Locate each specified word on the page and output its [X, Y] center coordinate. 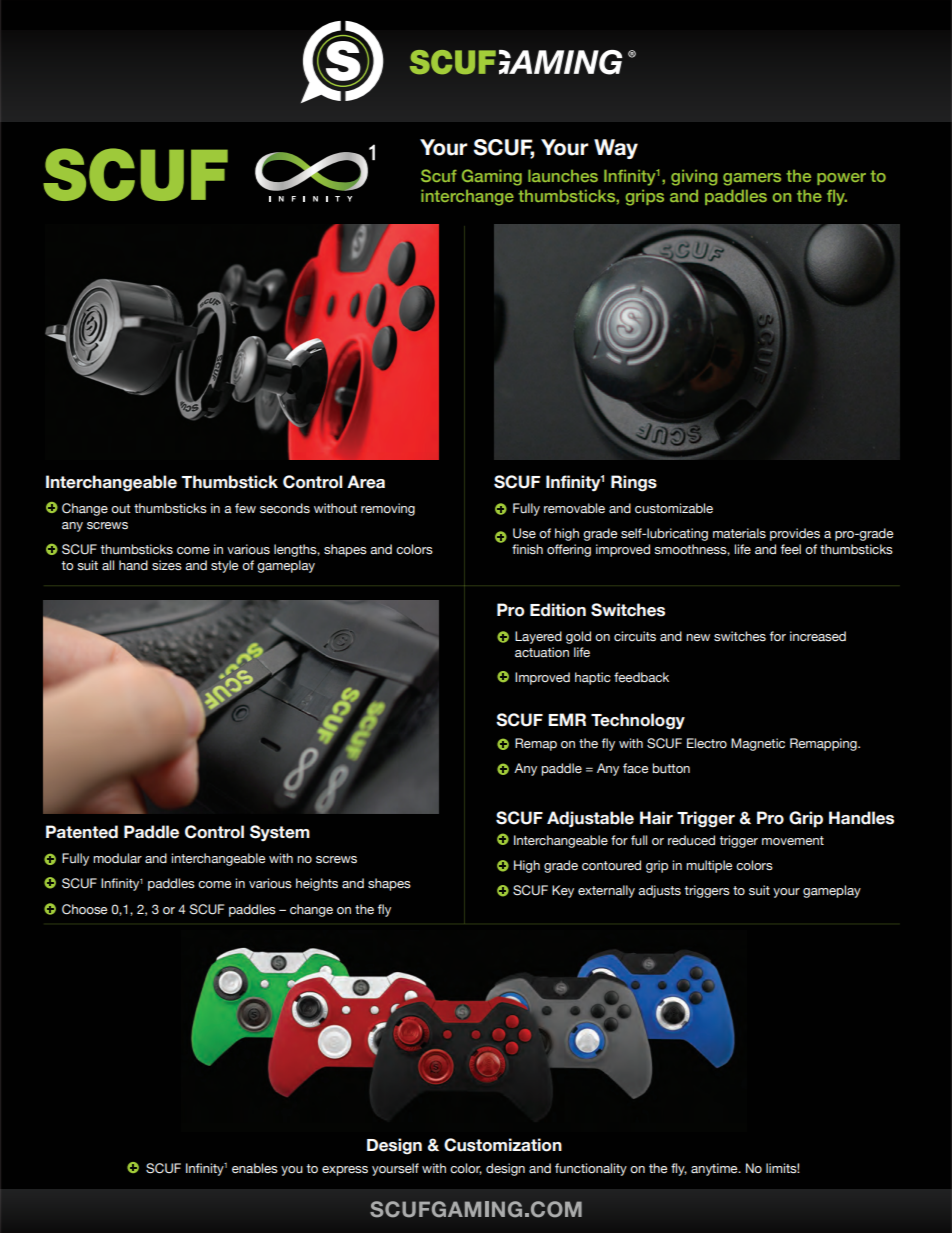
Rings [634, 483]
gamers [752, 179]
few [245, 508]
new [698, 637]
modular [117, 858]
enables [255, 1168]
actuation [542, 652]
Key [563, 891]
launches [563, 176]
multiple [709, 866]
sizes [167, 565]
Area [366, 482]
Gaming [492, 177]
